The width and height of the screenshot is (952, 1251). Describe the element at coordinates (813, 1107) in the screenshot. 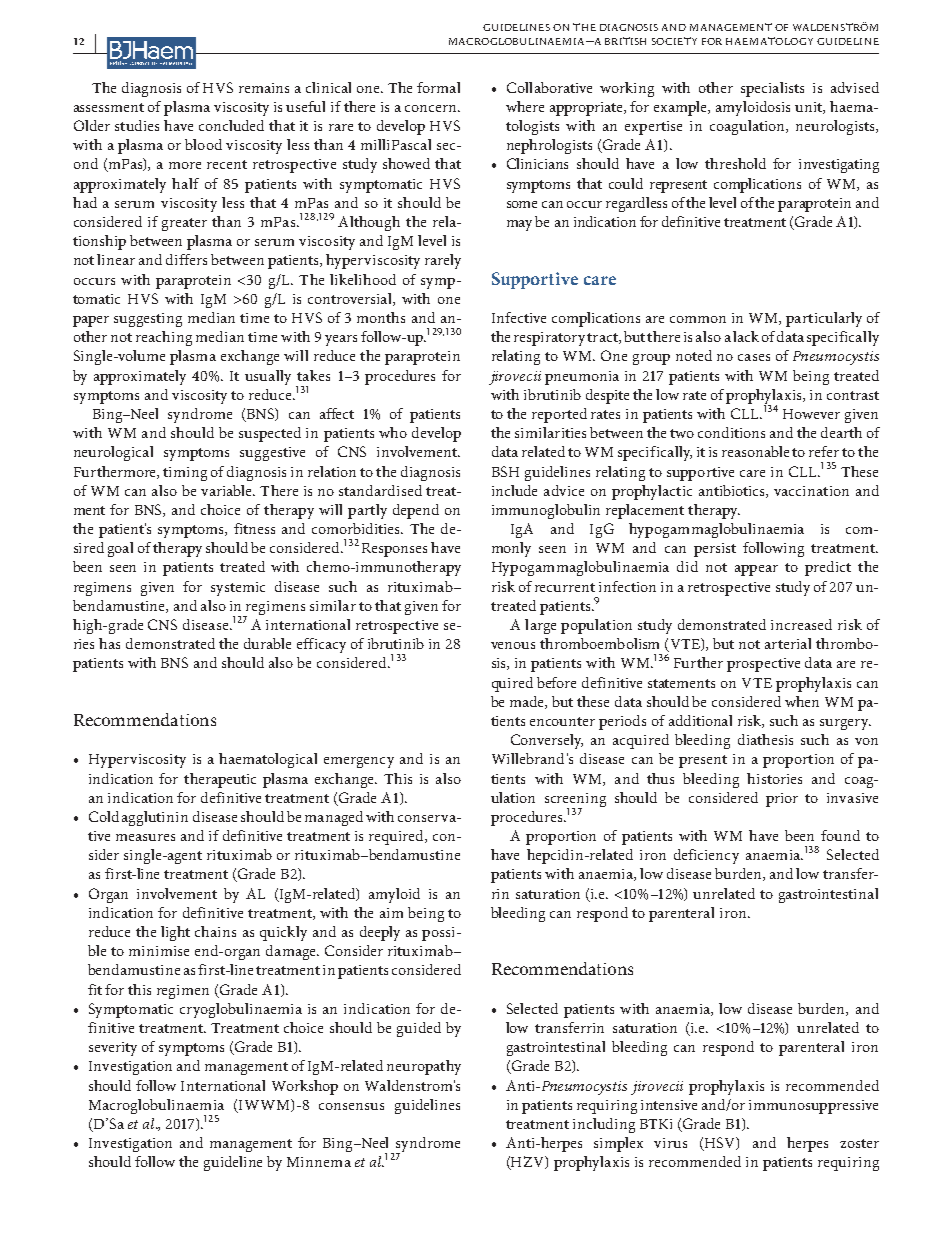

I see `immunosuppressive` at that location.
